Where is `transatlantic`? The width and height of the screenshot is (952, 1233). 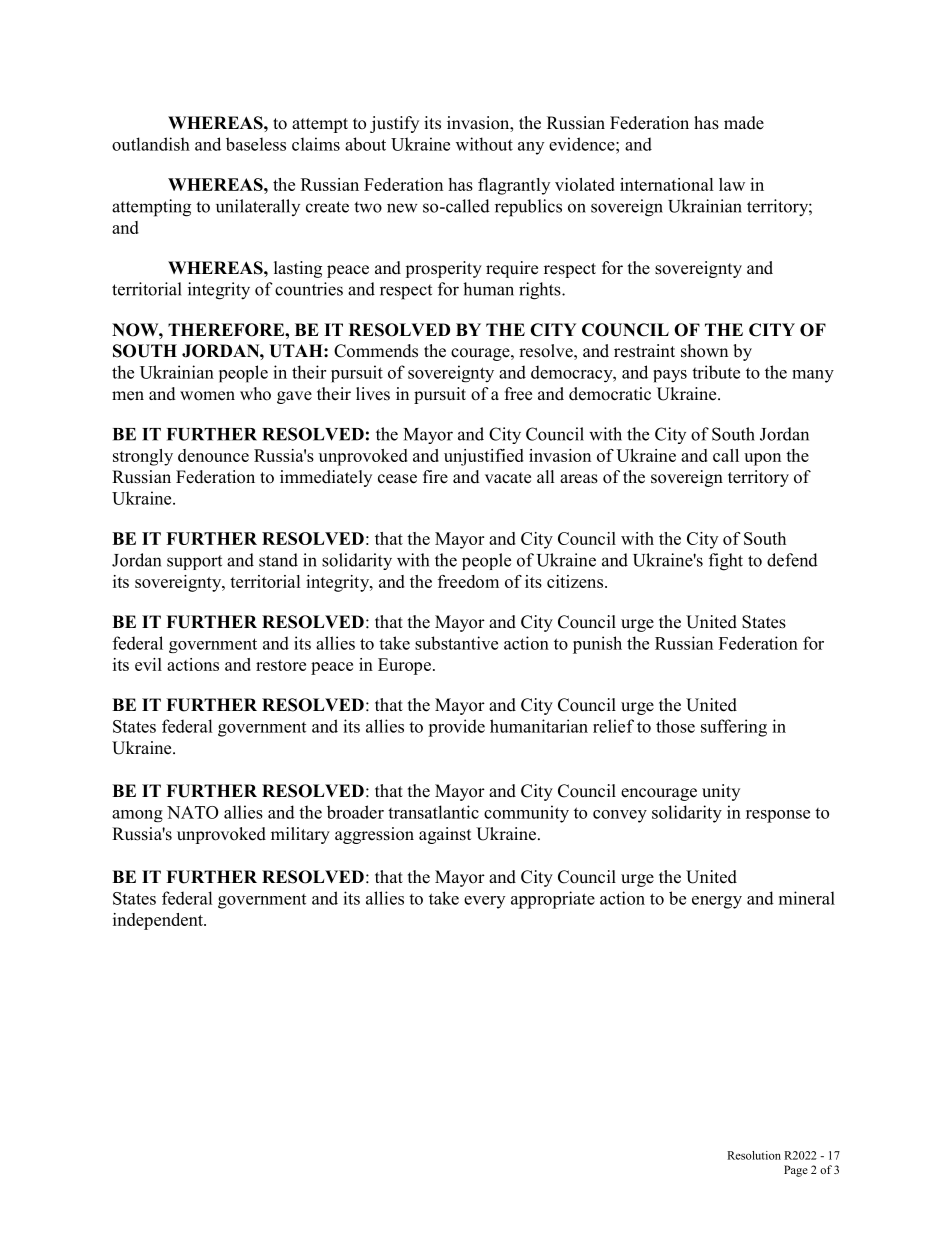
transatlantic is located at coordinates (433, 812).
